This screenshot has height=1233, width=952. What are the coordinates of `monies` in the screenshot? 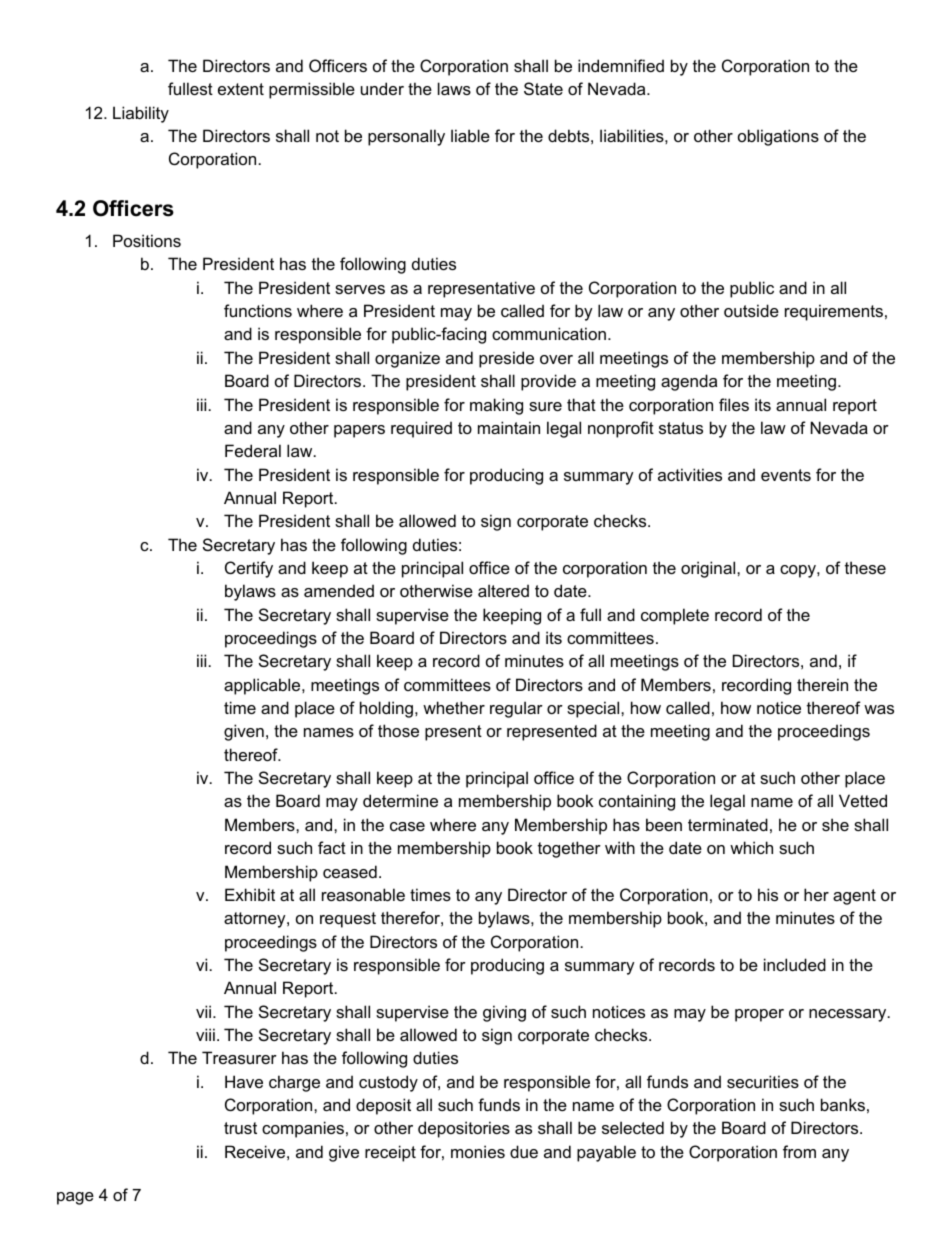 It's located at (478, 1151).
